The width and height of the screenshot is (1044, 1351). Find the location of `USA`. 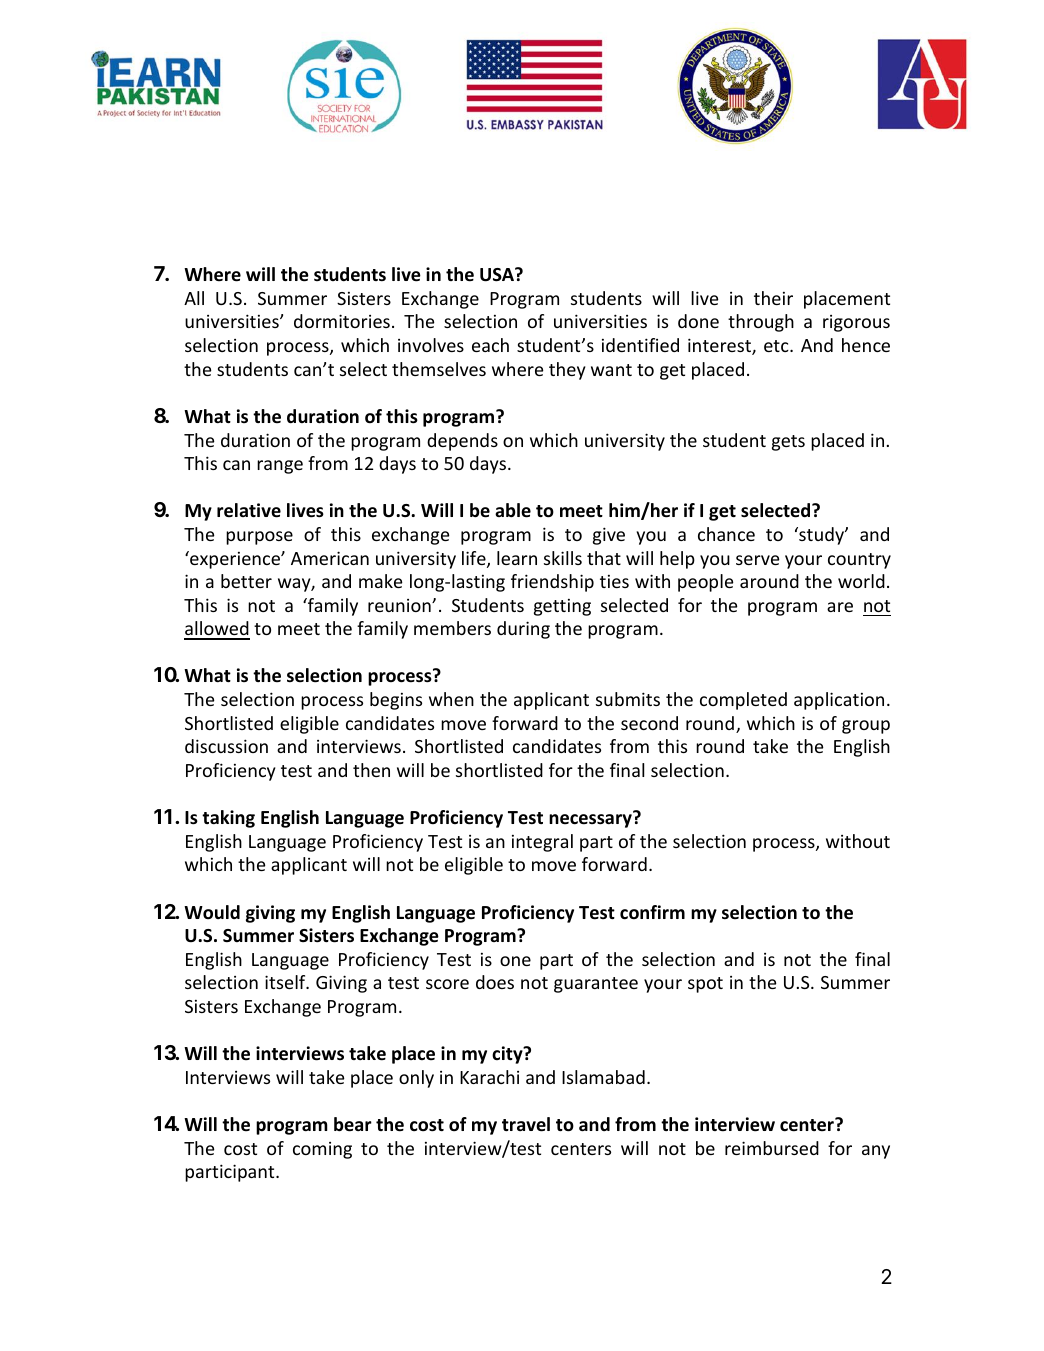

USA is located at coordinates (498, 275).
